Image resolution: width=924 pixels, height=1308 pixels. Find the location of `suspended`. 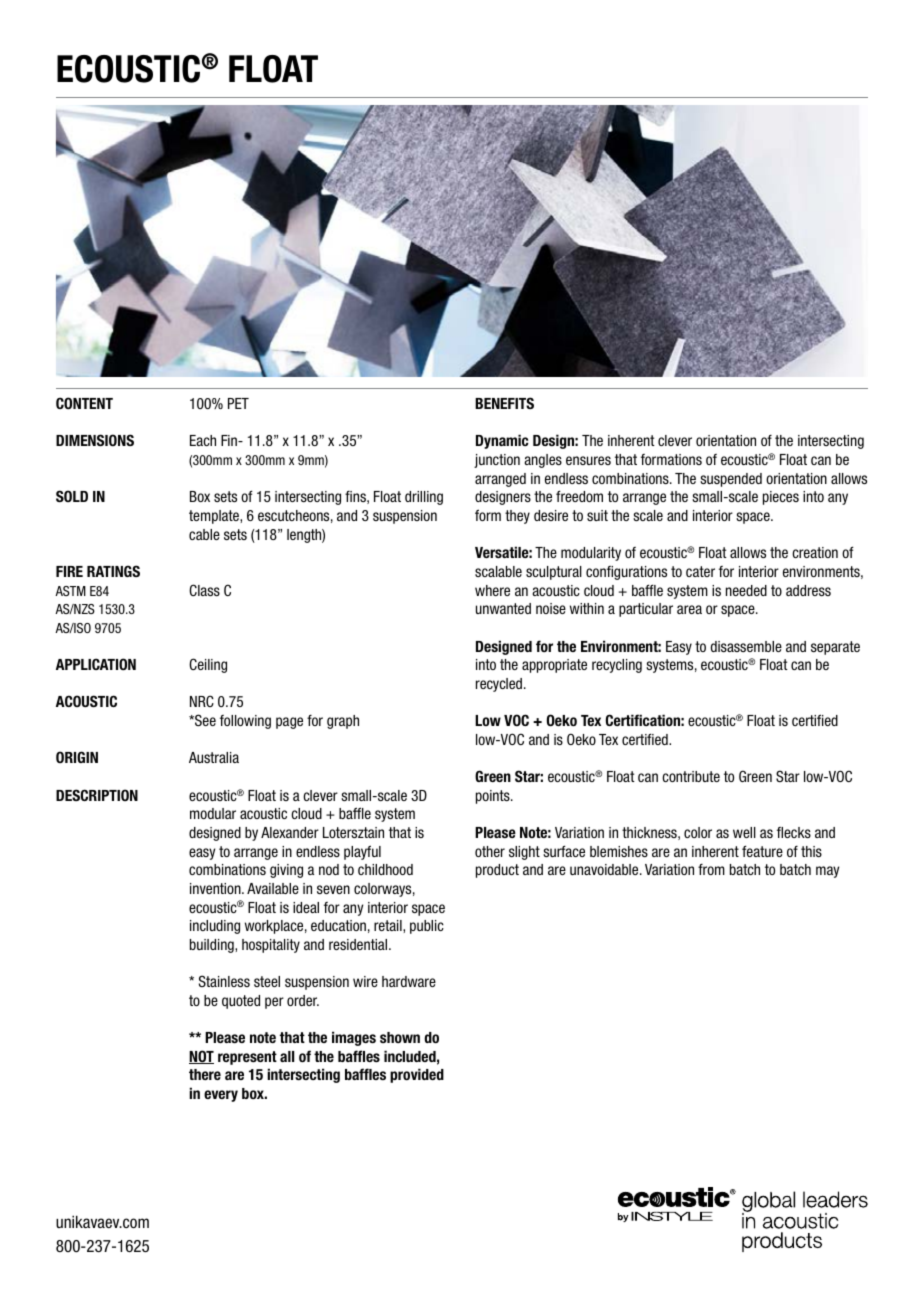

suspended is located at coordinates (731, 480).
